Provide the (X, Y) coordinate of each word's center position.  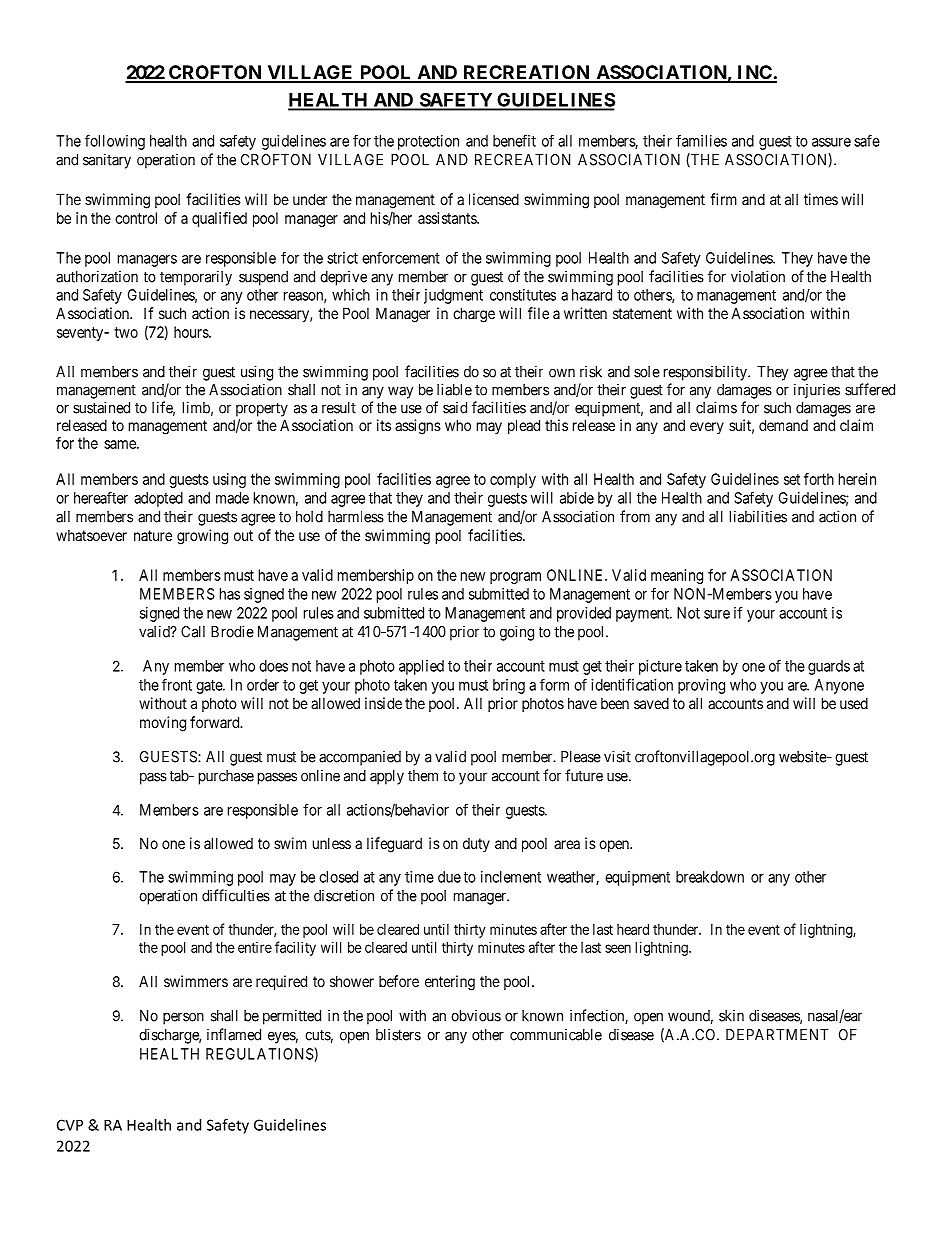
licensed (494, 199)
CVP (70, 1125)
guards (829, 667)
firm (723, 199)
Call (193, 632)
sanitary (107, 161)
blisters (398, 1034)
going (517, 633)
